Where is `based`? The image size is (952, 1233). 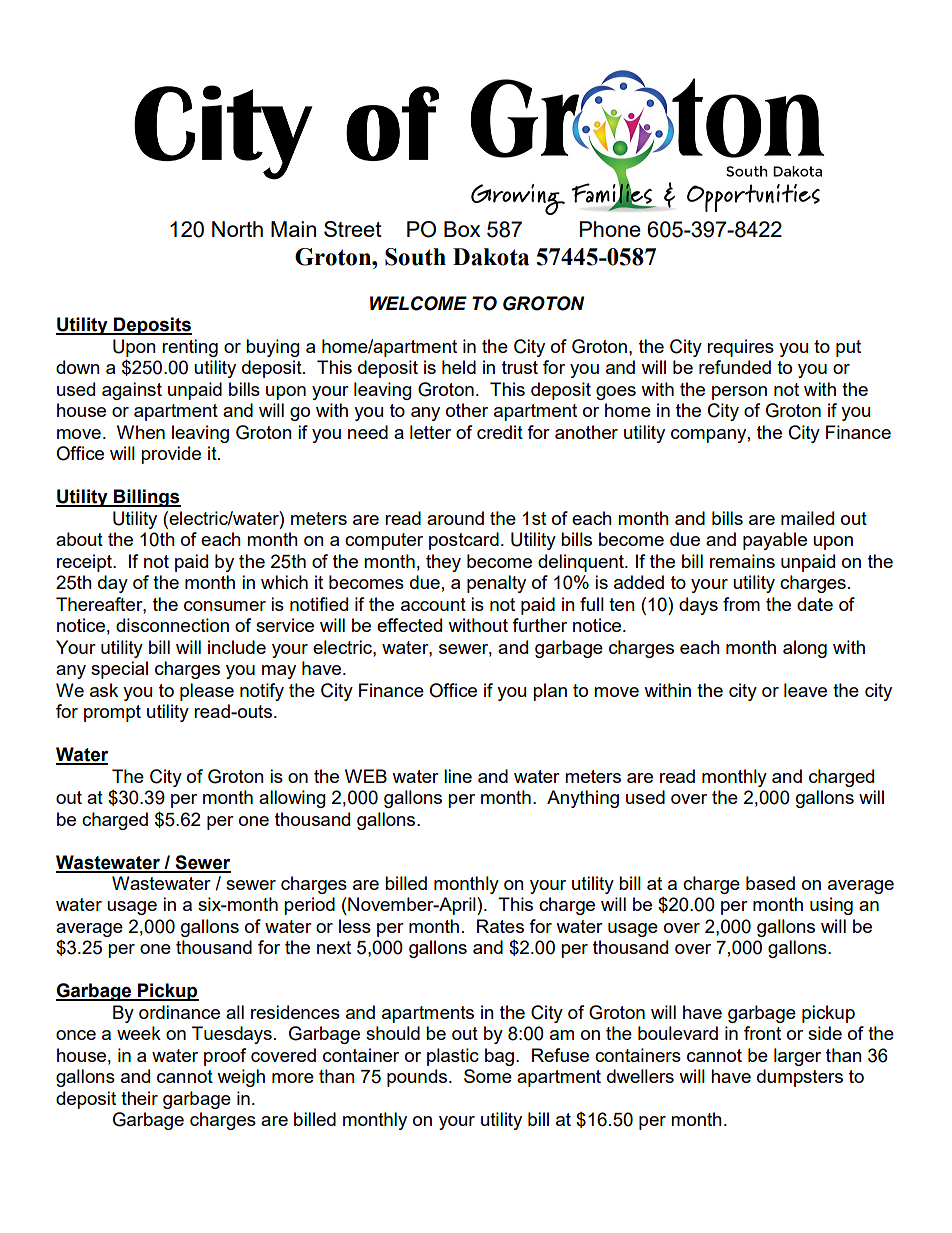
based is located at coordinates (770, 883).
